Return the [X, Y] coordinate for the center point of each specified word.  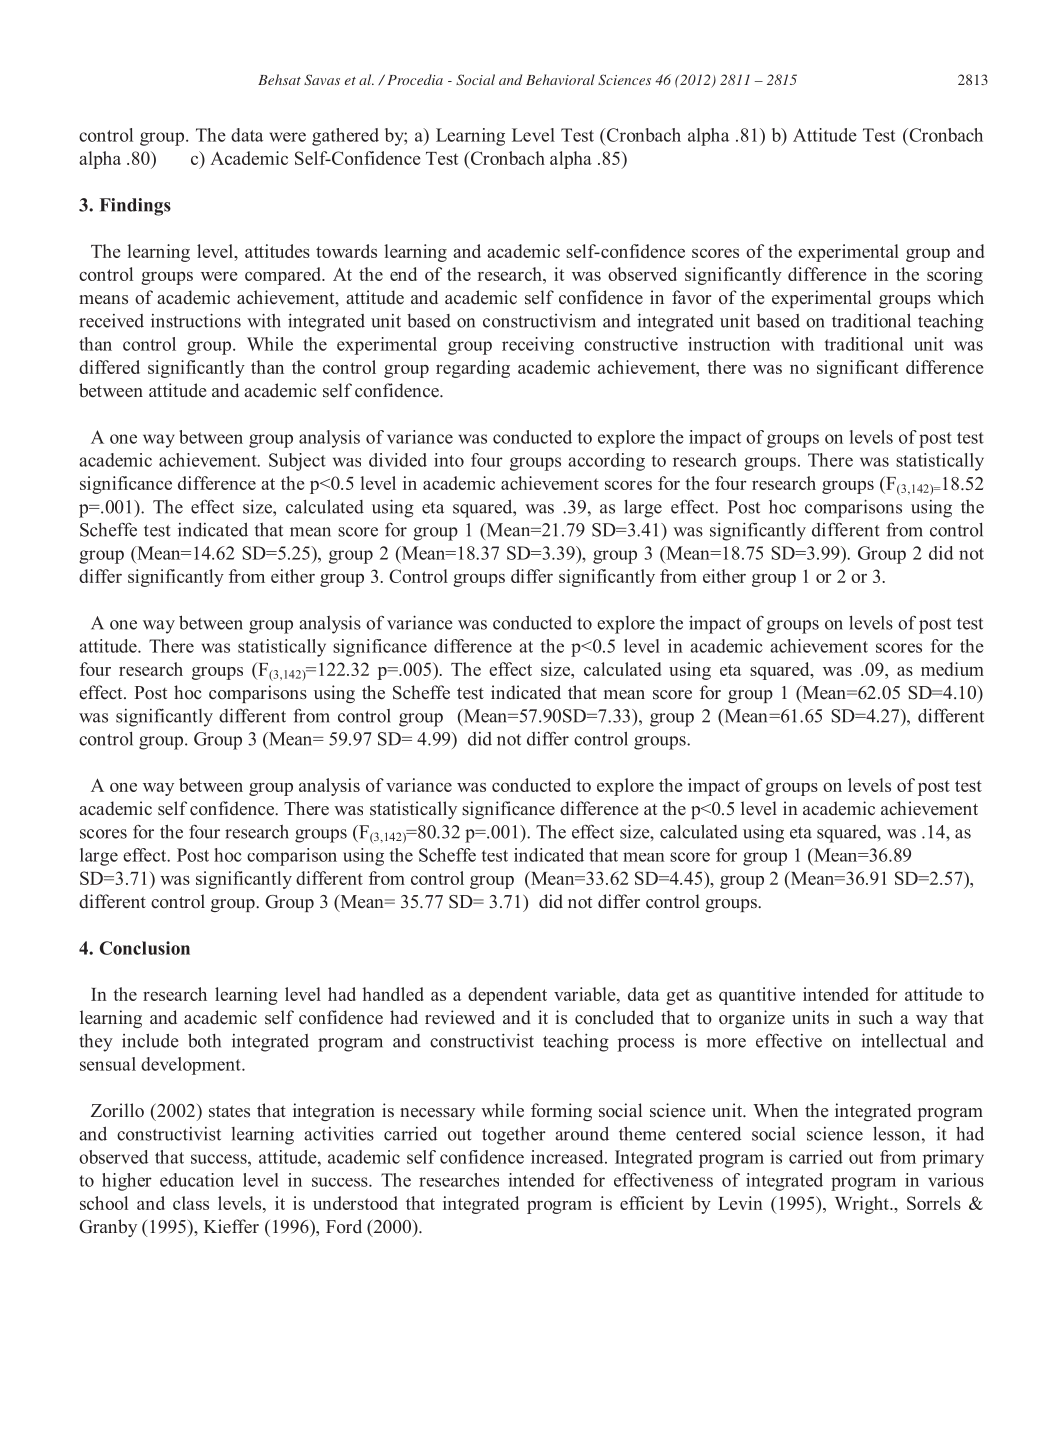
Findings [135, 207]
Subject [297, 462]
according [606, 462]
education [197, 1180]
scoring [955, 276]
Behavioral [560, 79]
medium [952, 669]
